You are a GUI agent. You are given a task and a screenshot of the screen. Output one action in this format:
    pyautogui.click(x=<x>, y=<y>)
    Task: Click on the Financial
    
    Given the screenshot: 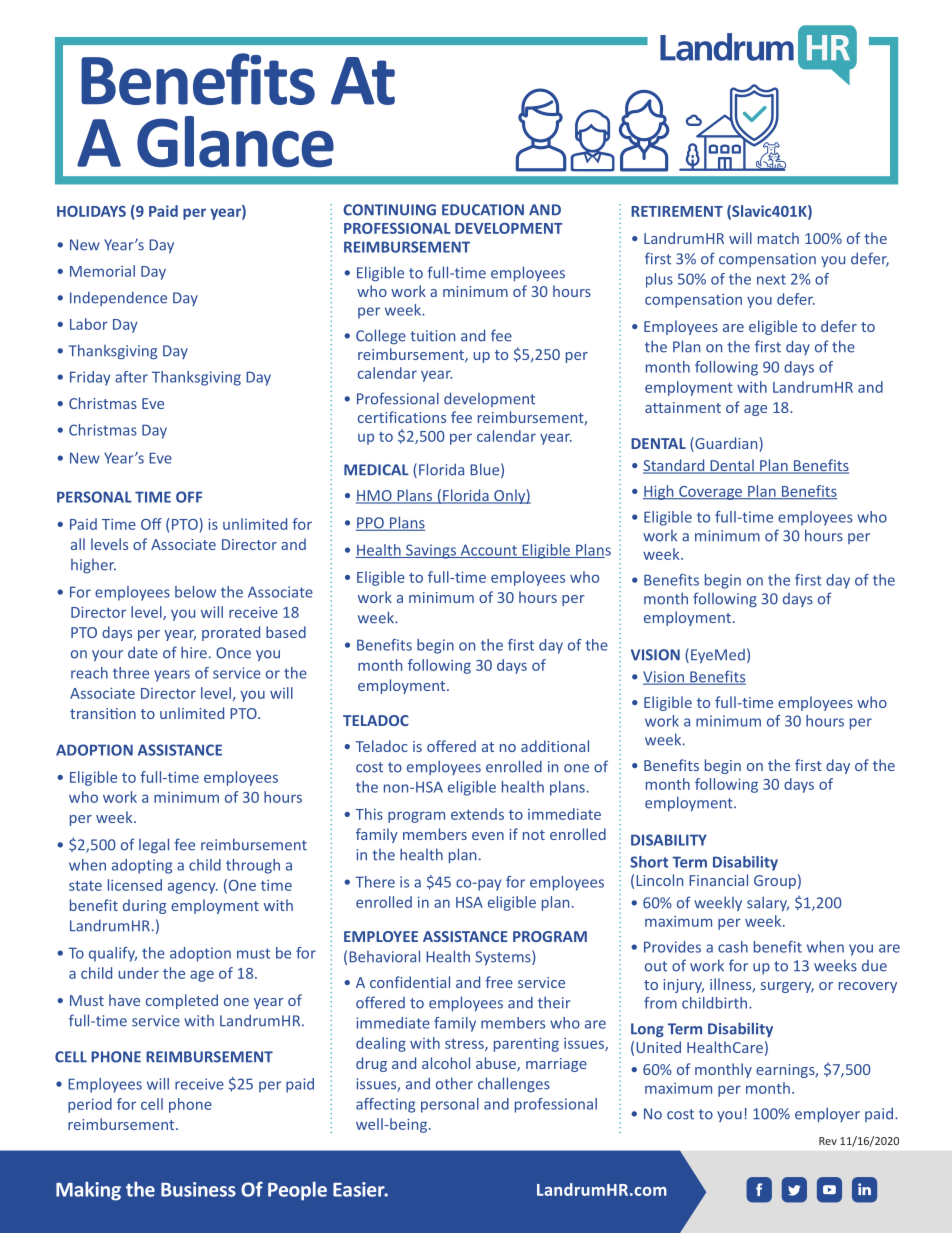 What is the action you would take?
    pyautogui.click(x=718, y=880)
